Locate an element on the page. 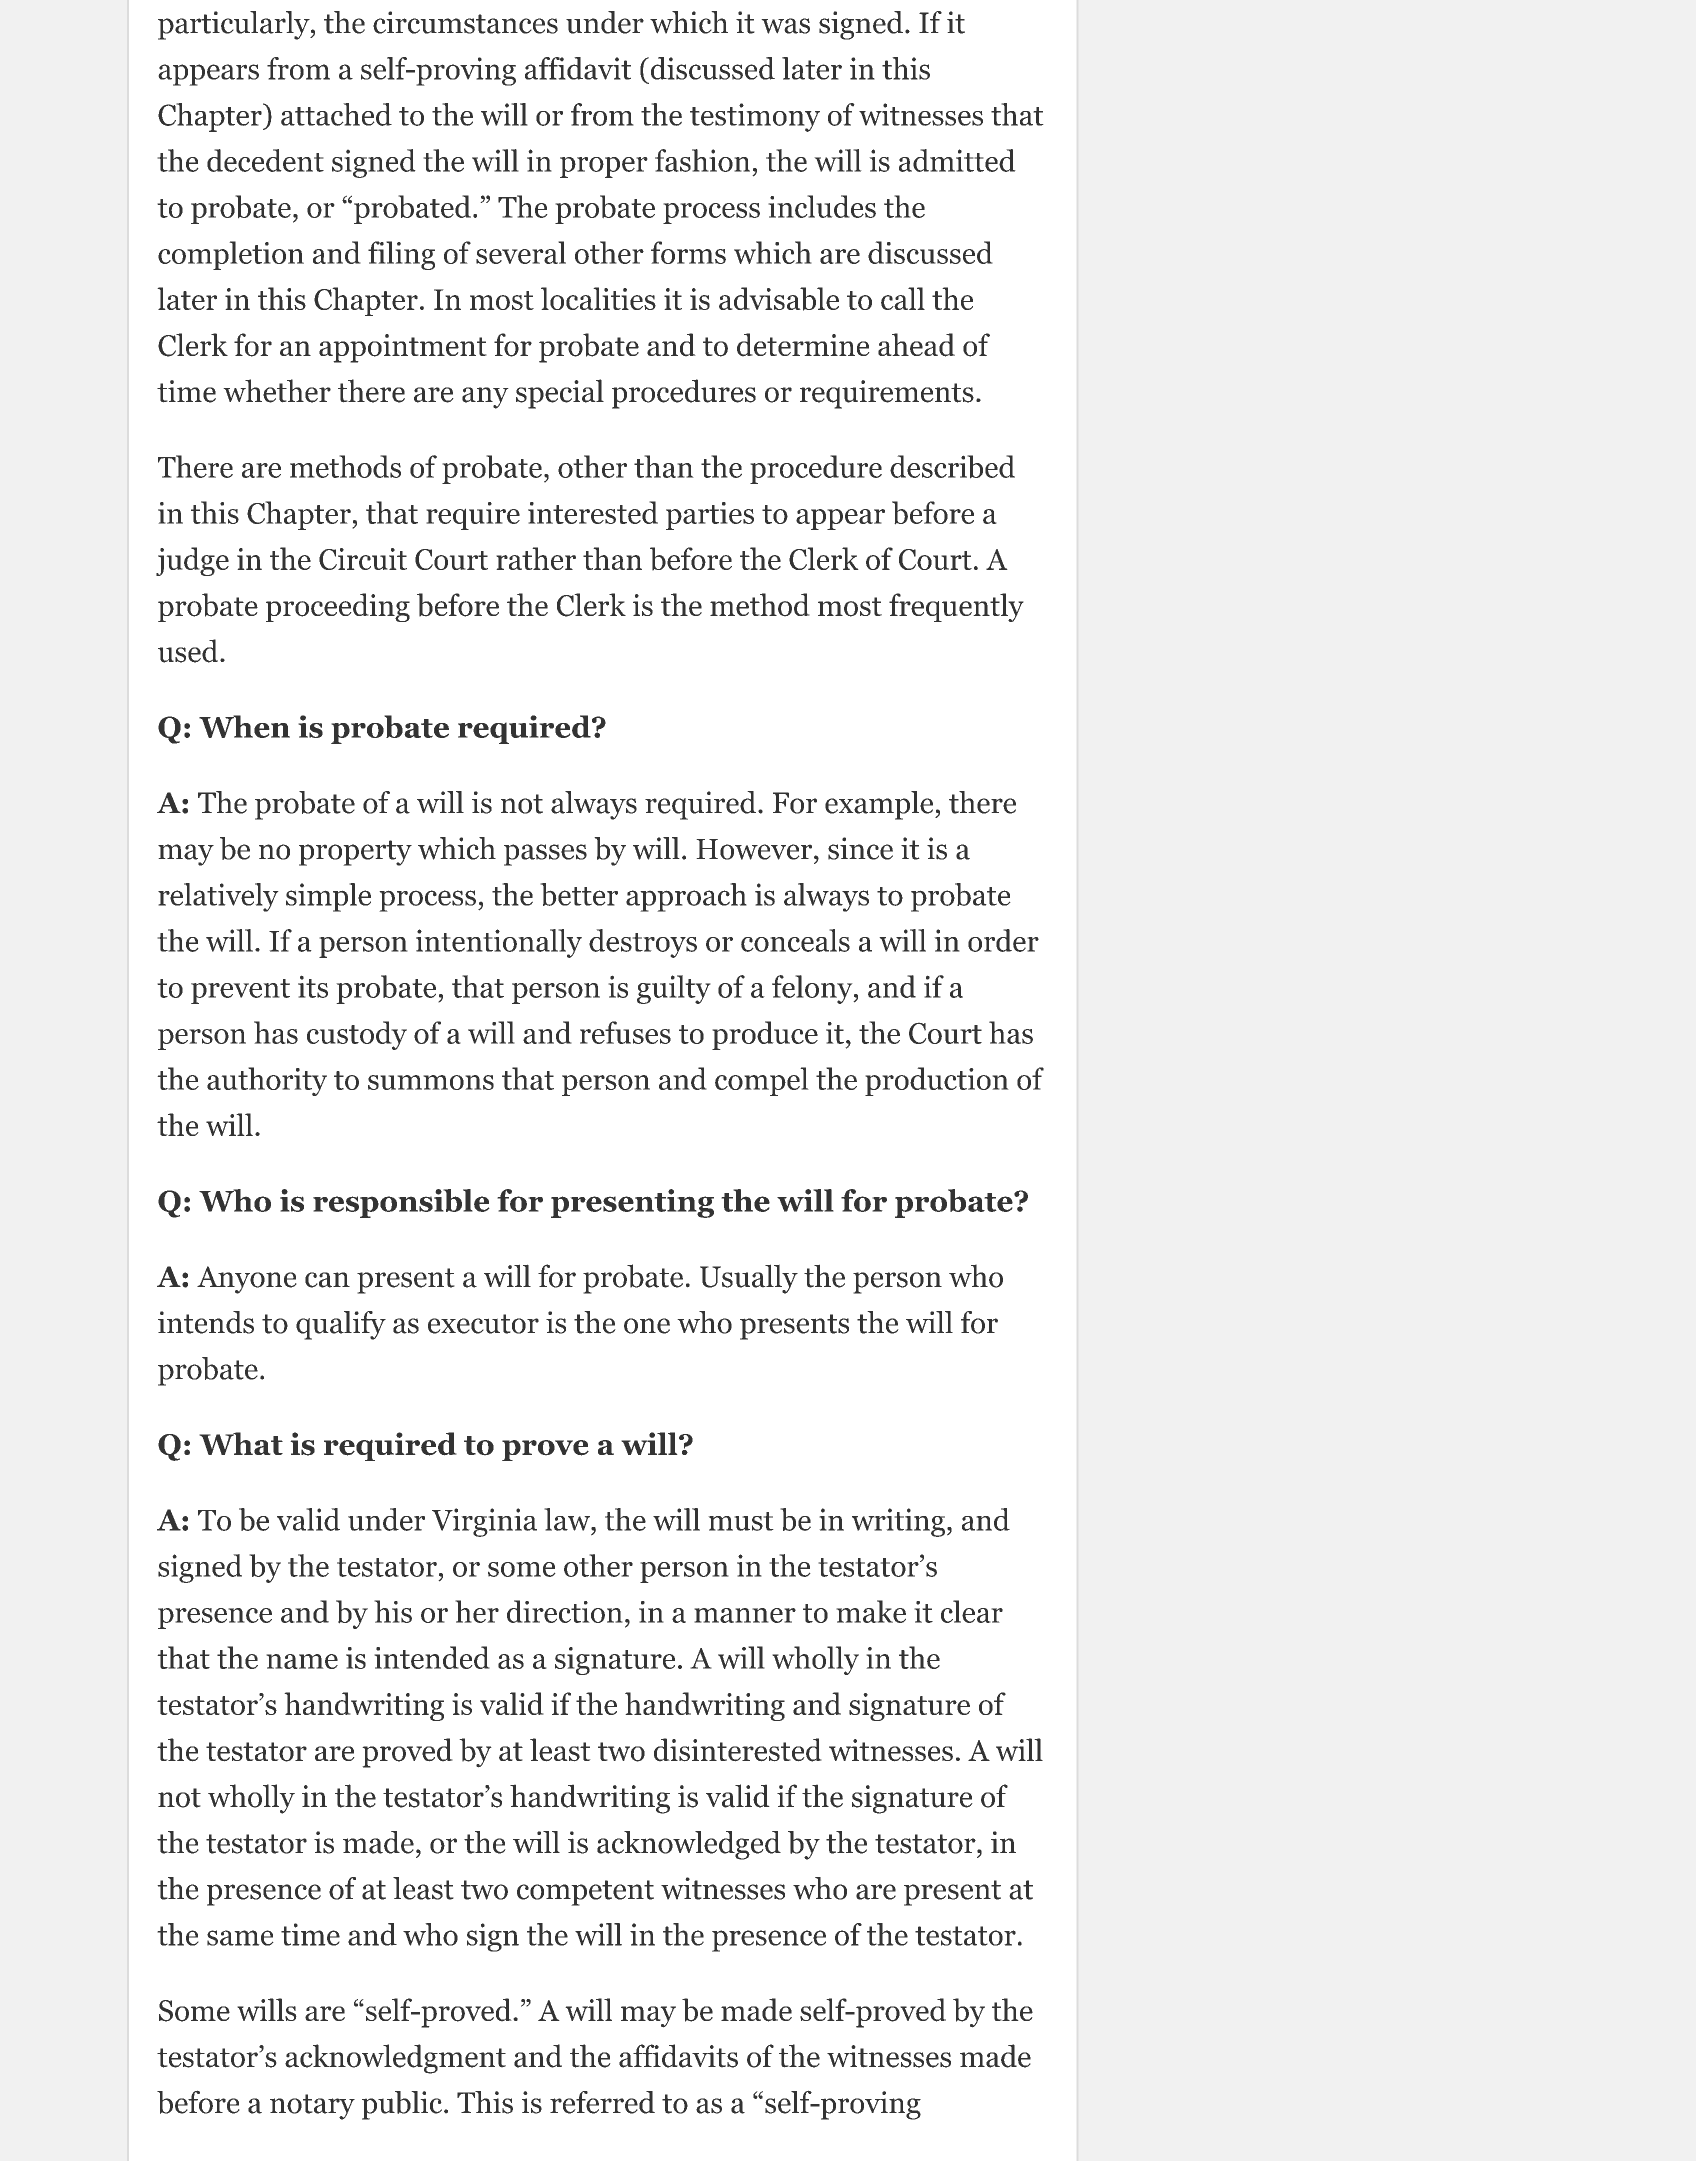 This image has height=2161, width=1696. attached is located at coordinates (336, 114).
